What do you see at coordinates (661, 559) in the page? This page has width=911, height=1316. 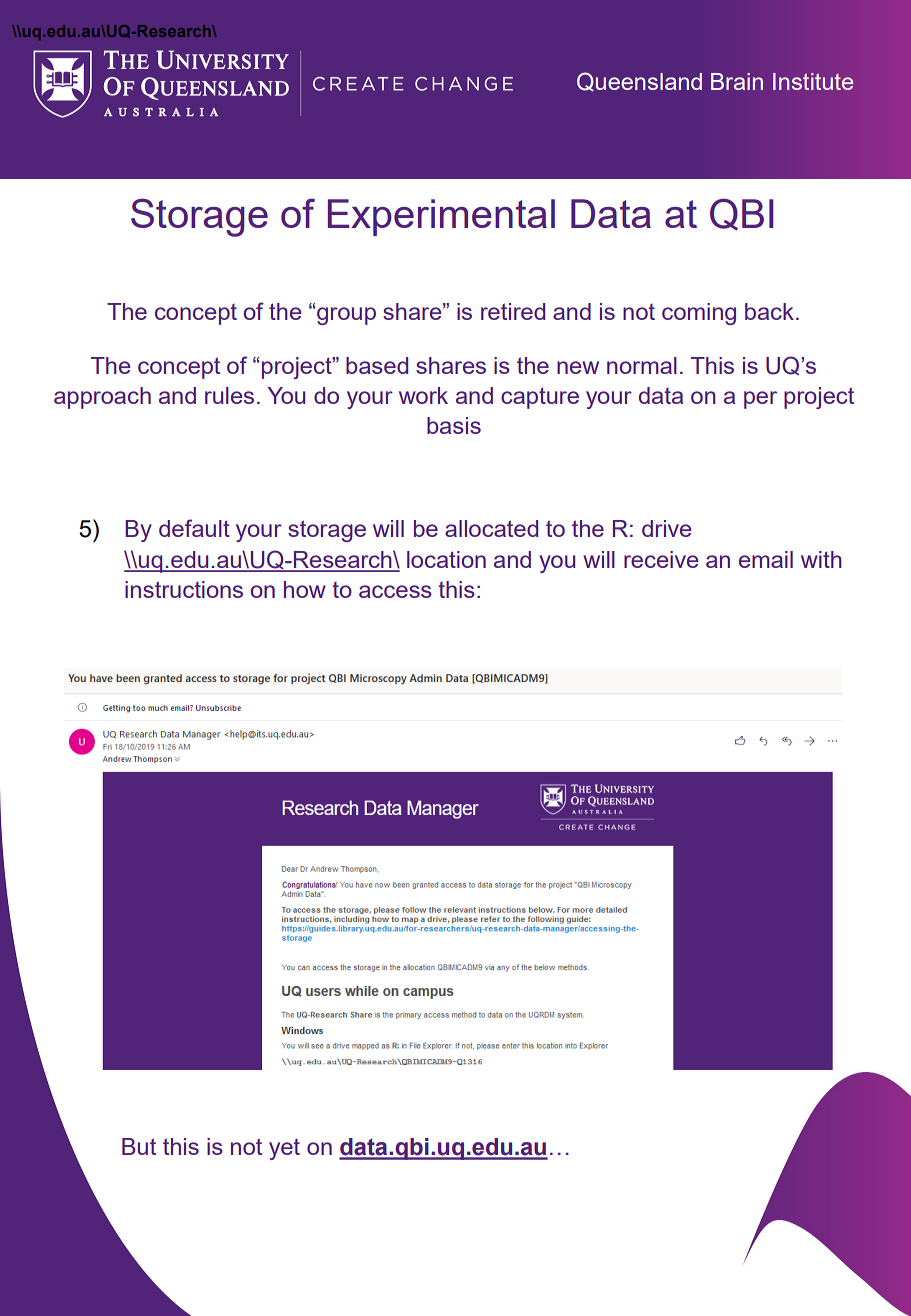 I see `receive` at bounding box center [661, 559].
